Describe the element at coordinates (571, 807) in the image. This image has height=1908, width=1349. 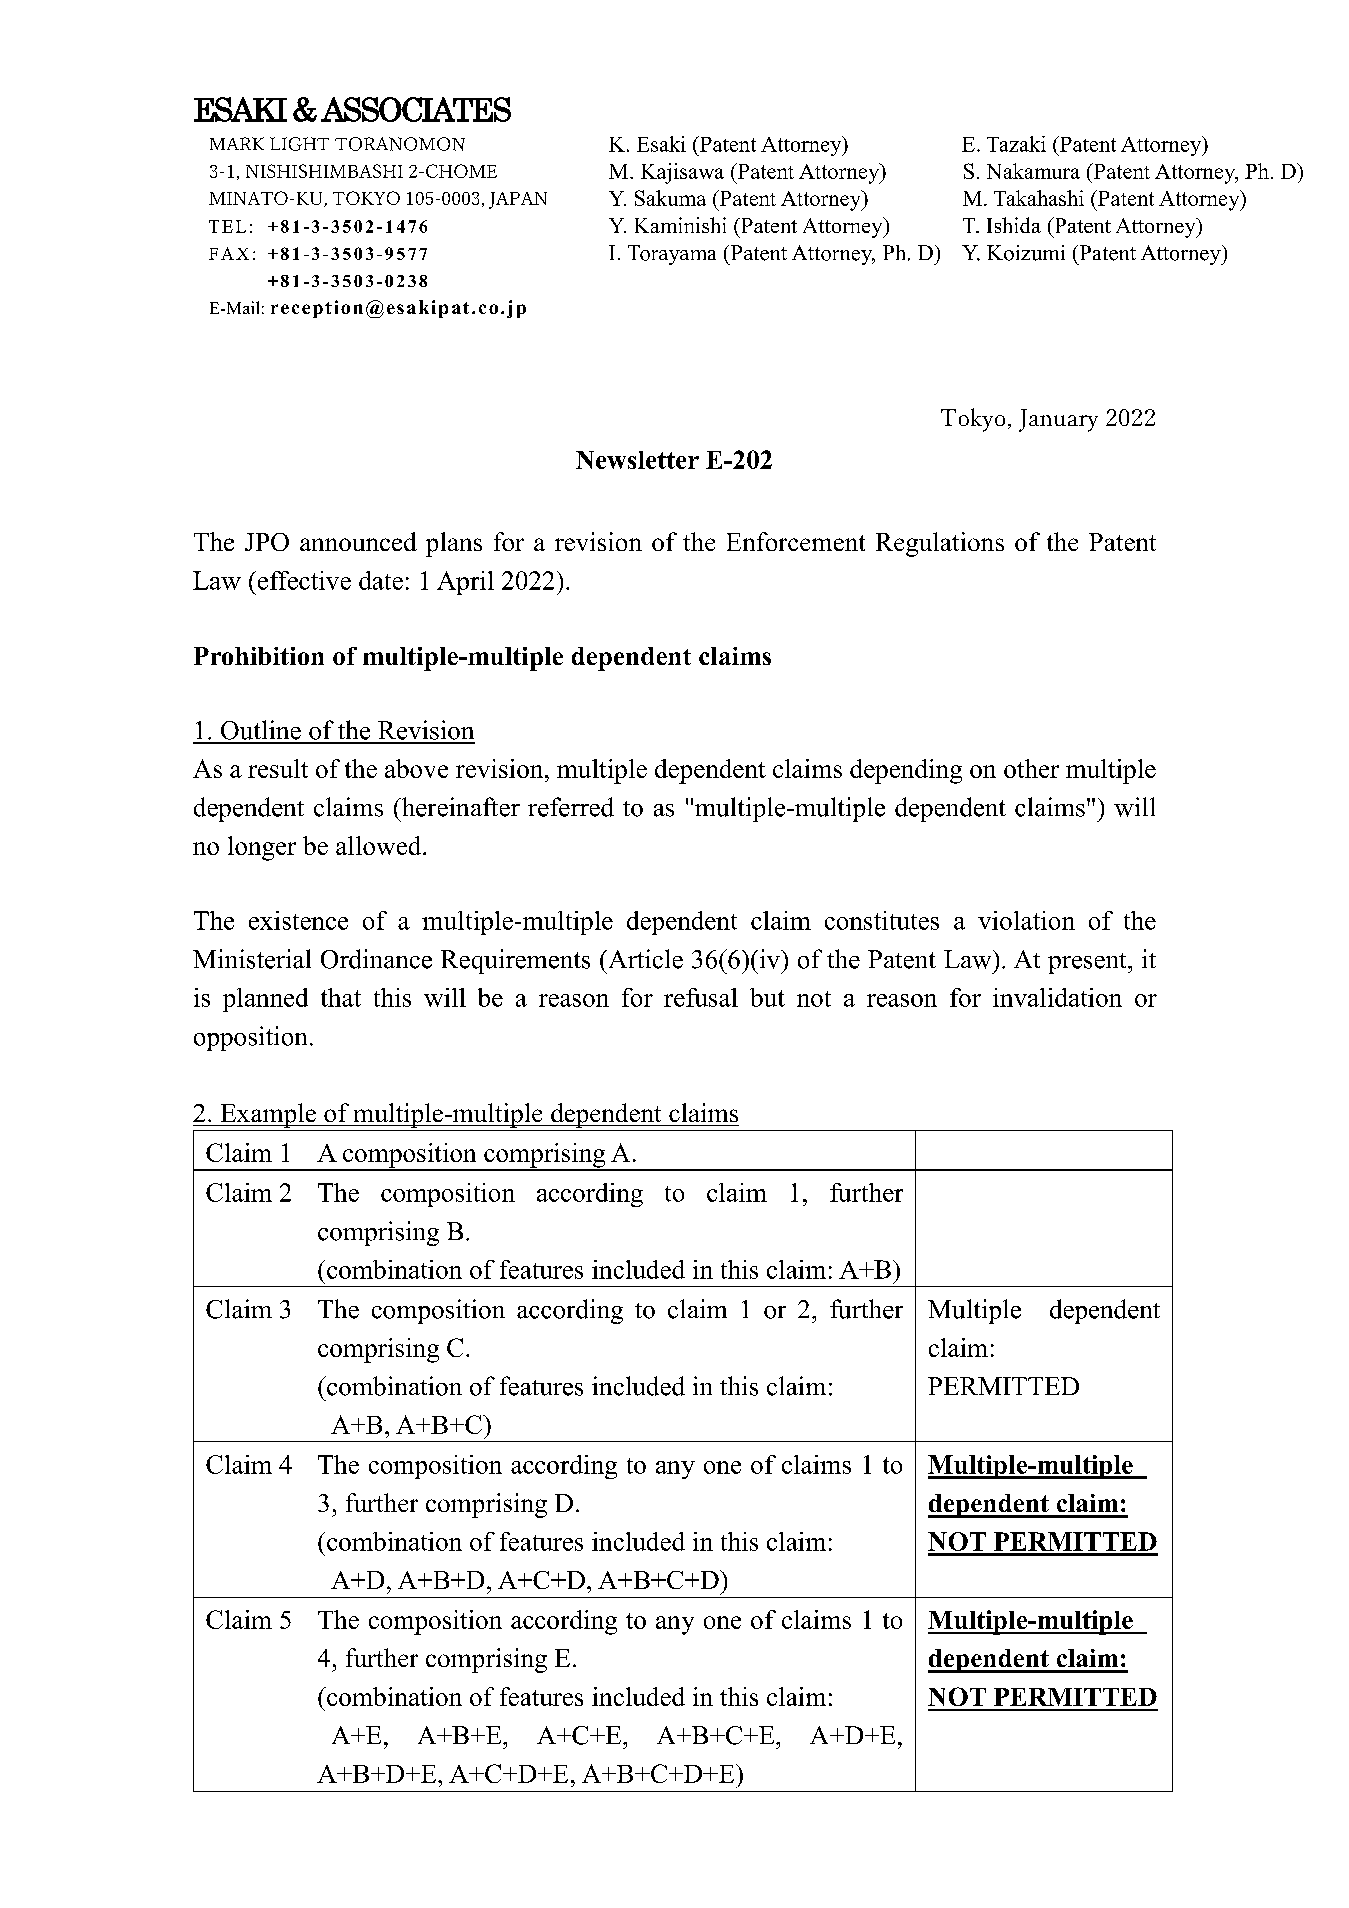
I see `referred` at that location.
